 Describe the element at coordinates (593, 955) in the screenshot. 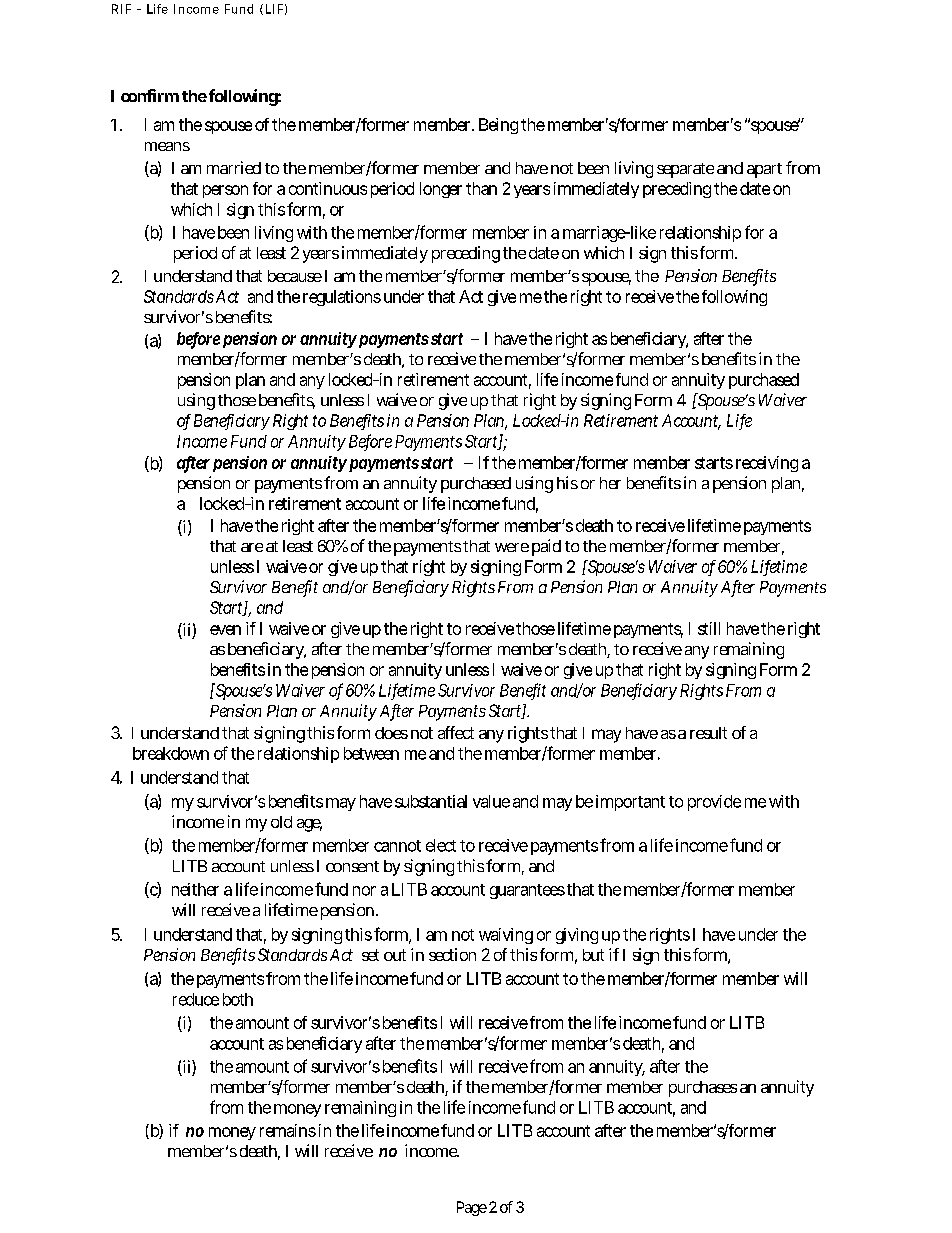

I see `but` at that location.
